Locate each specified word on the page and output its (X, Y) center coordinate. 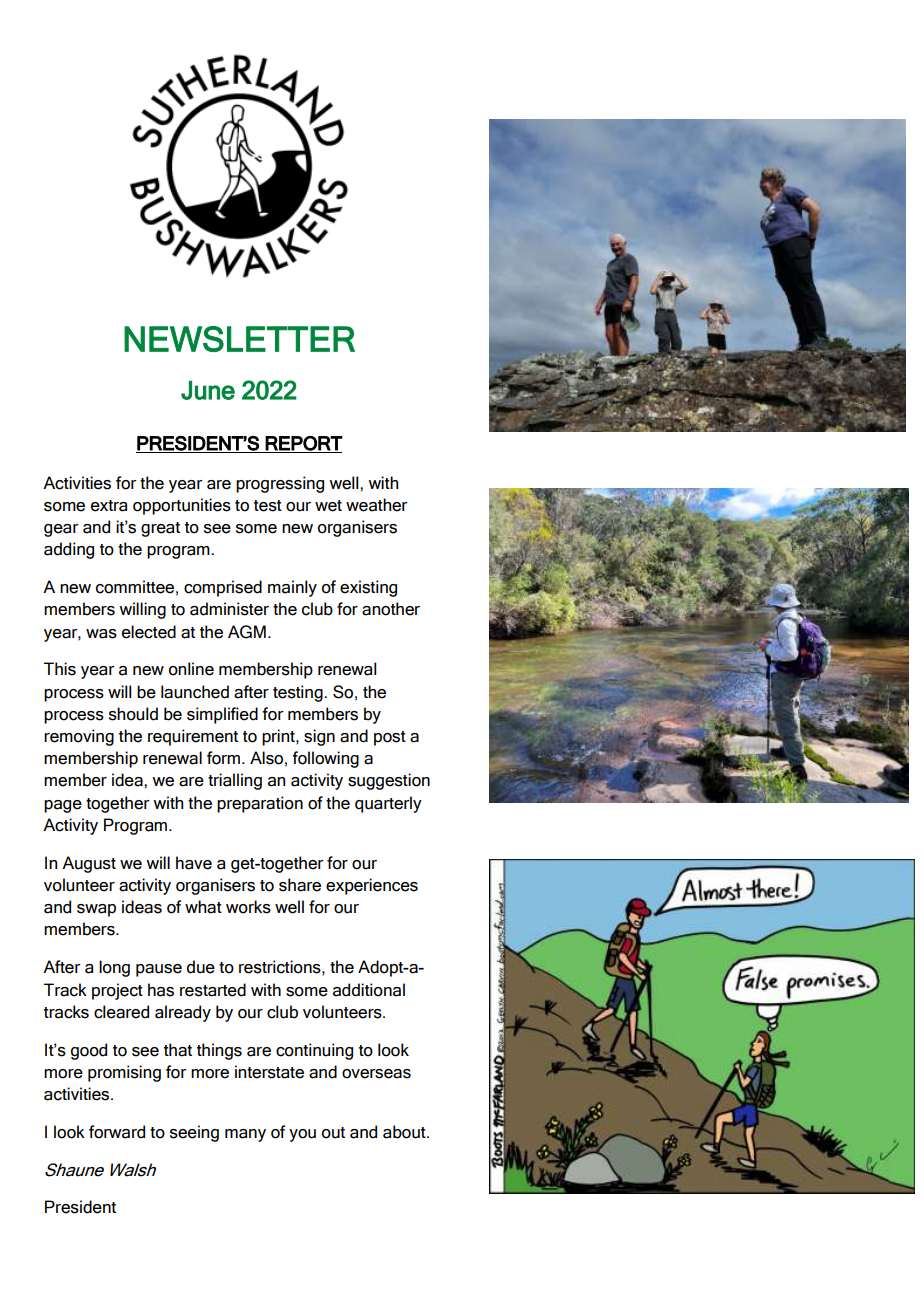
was (101, 634)
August (89, 864)
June (208, 390)
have (194, 863)
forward (117, 1132)
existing (368, 588)
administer (229, 609)
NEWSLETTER (239, 339)
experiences (372, 886)
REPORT (303, 444)
